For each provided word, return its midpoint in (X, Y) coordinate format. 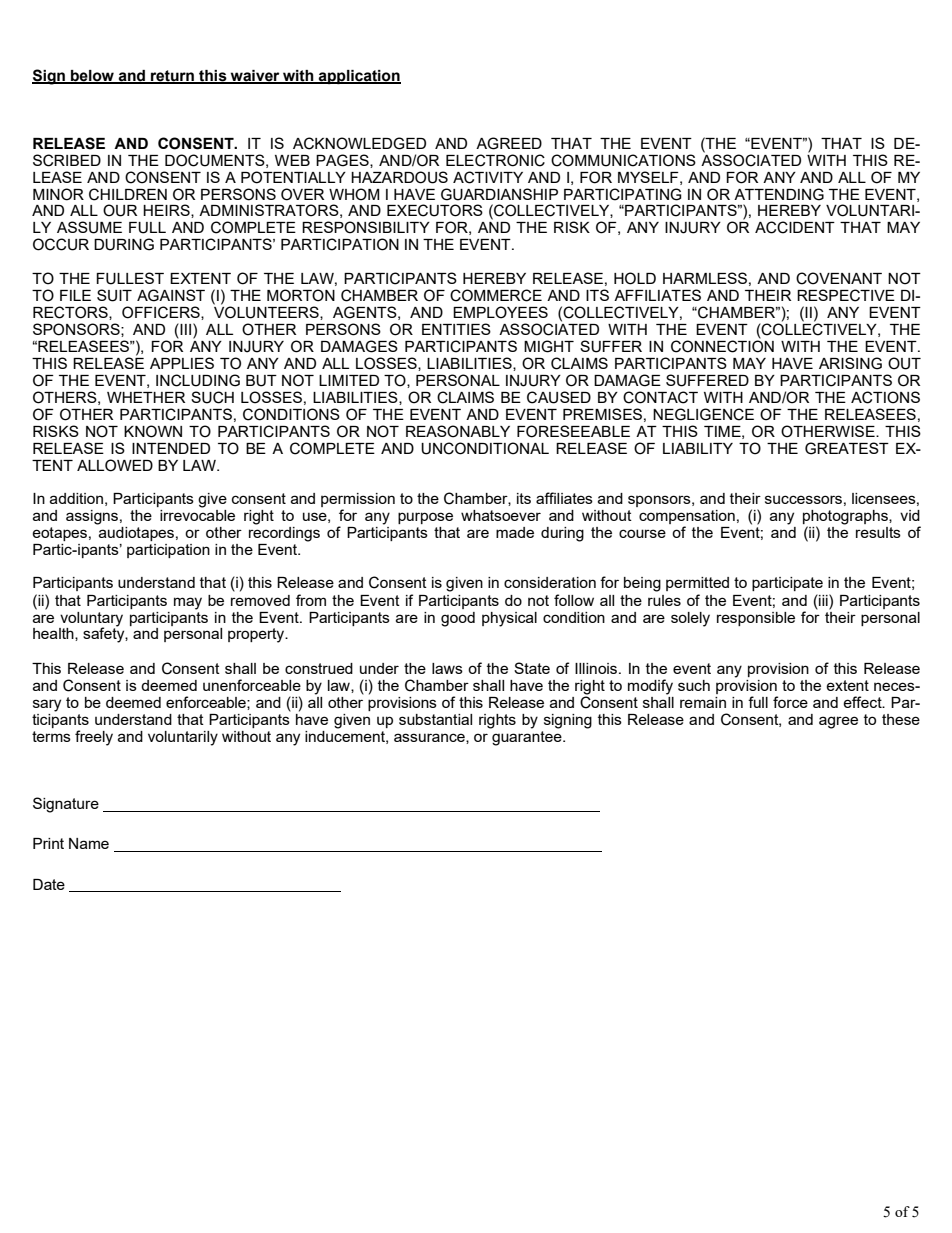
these (901, 719)
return (172, 76)
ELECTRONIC (495, 160)
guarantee (528, 738)
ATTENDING (779, 194)
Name (89, 843)
